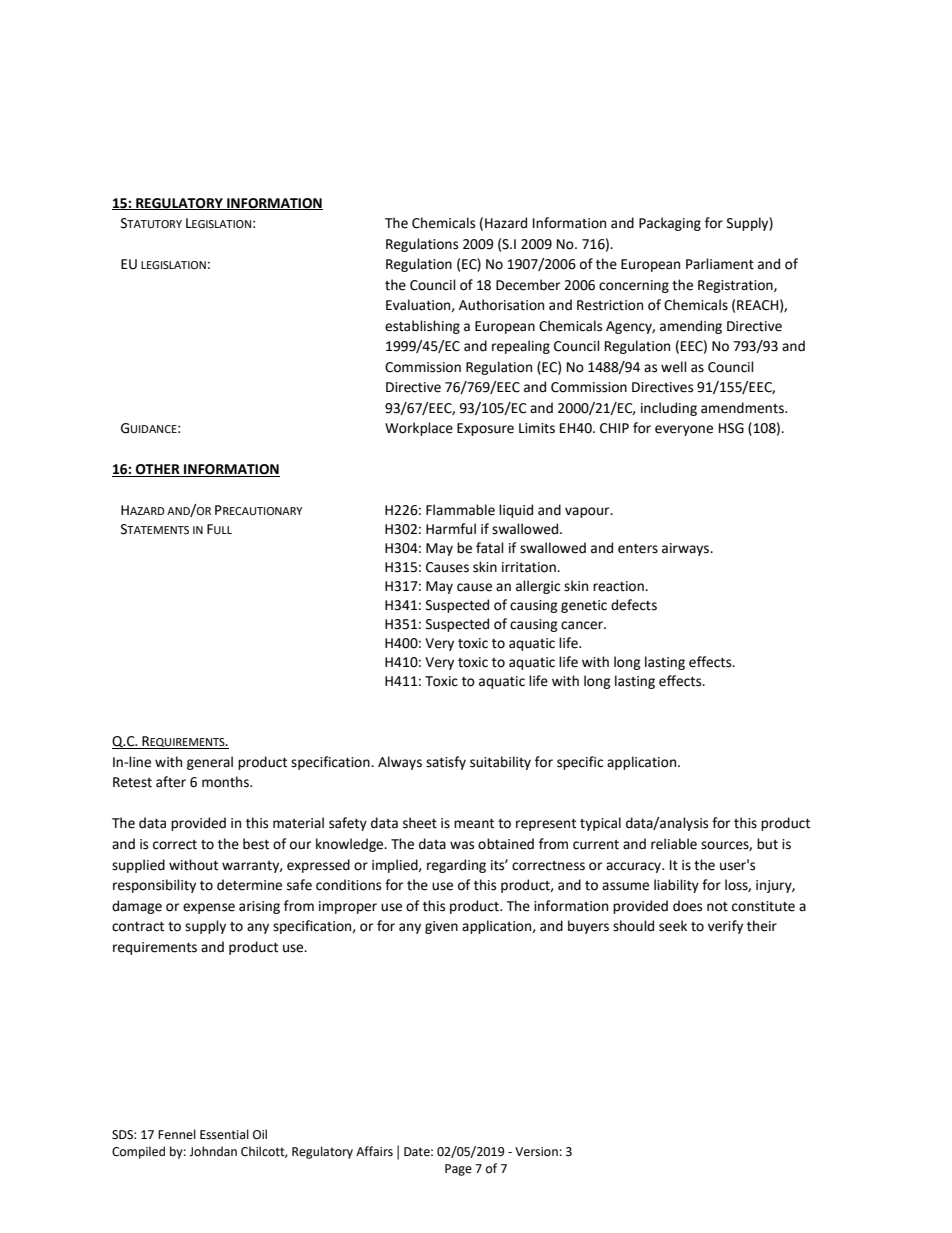  I want to click on Essential, so click(224, 1134).
